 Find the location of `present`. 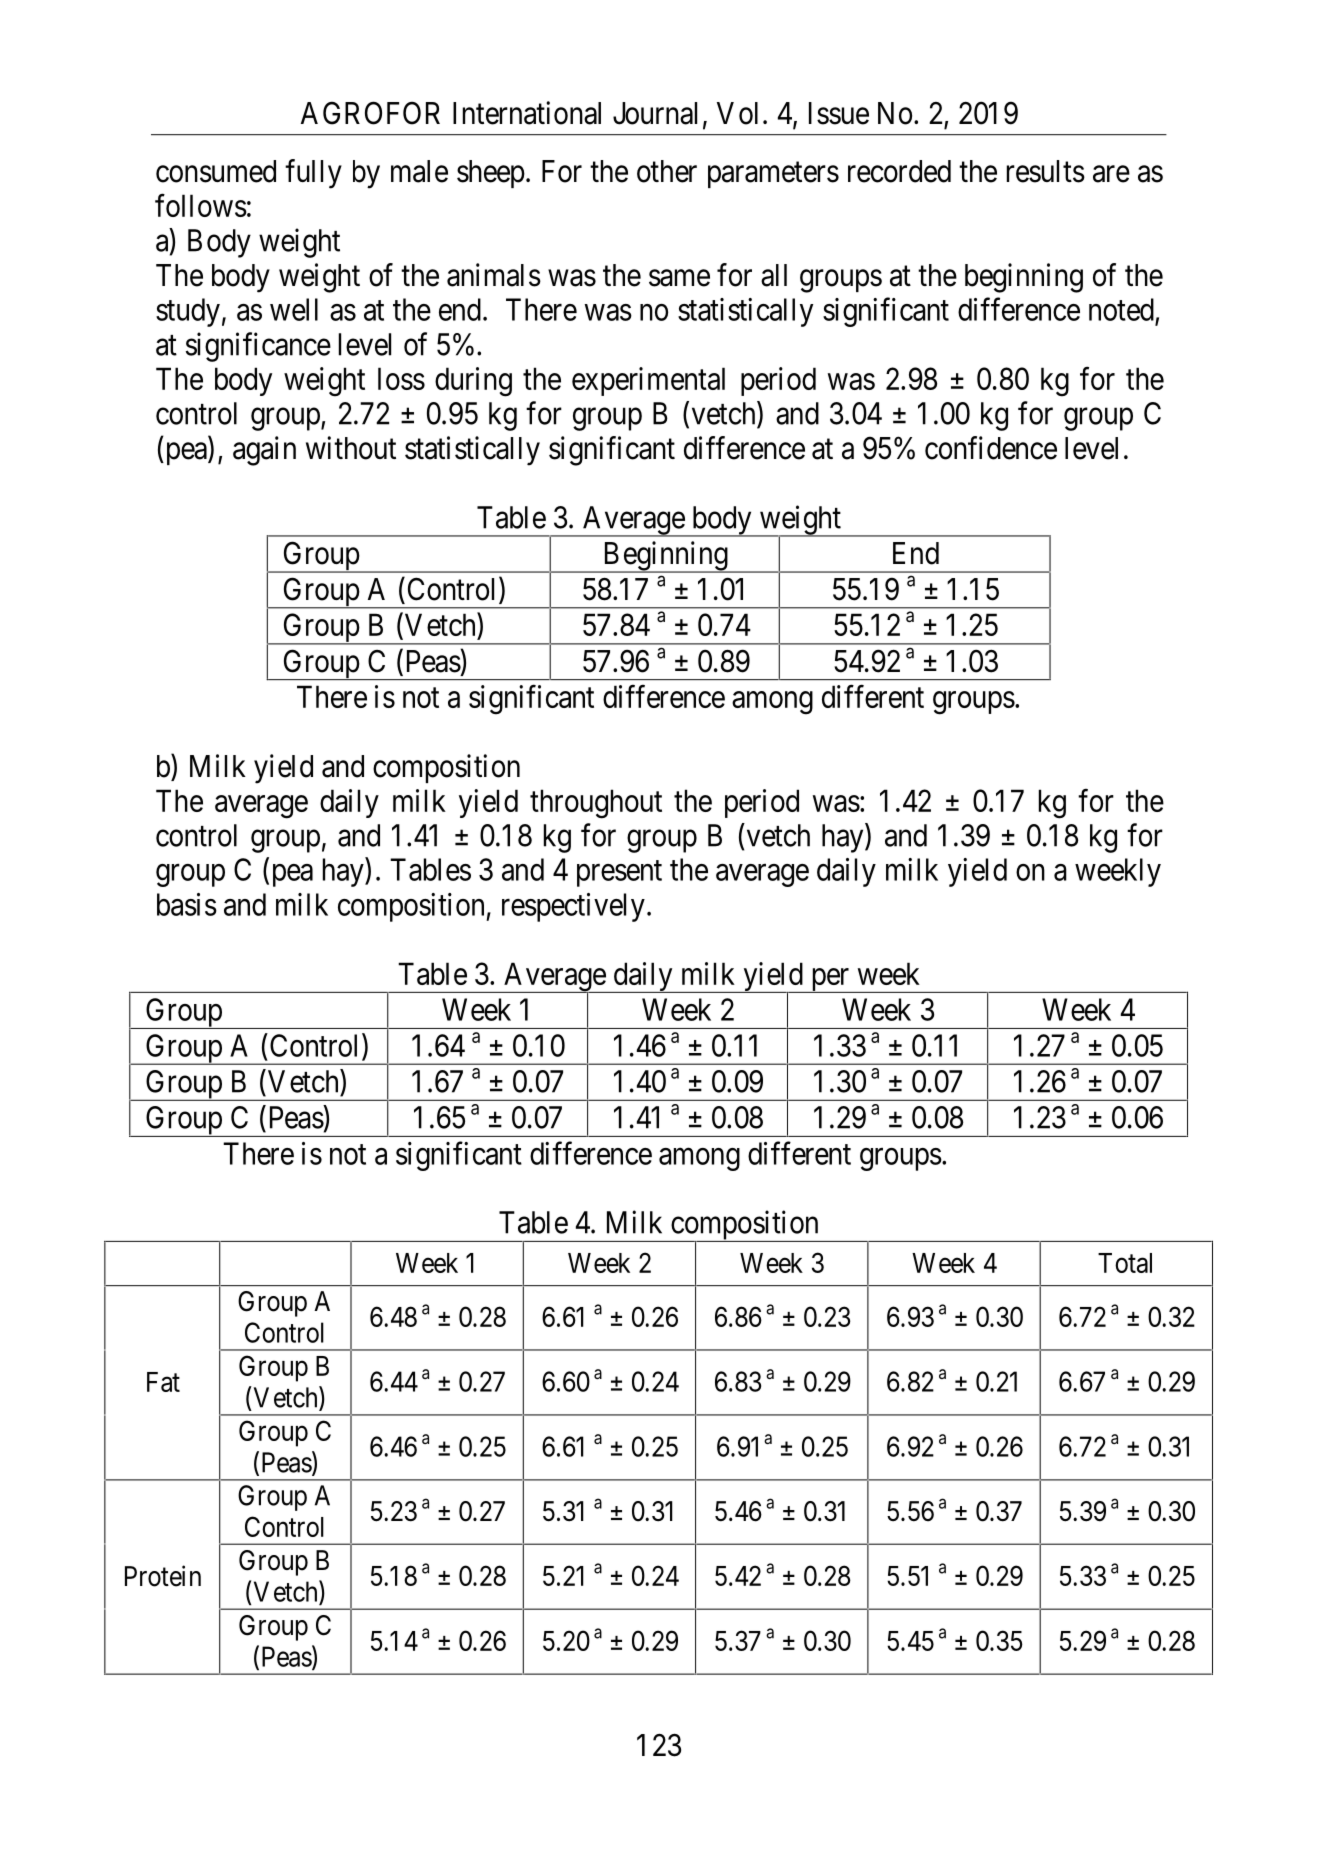

present is located at coordinates (619, 874).
